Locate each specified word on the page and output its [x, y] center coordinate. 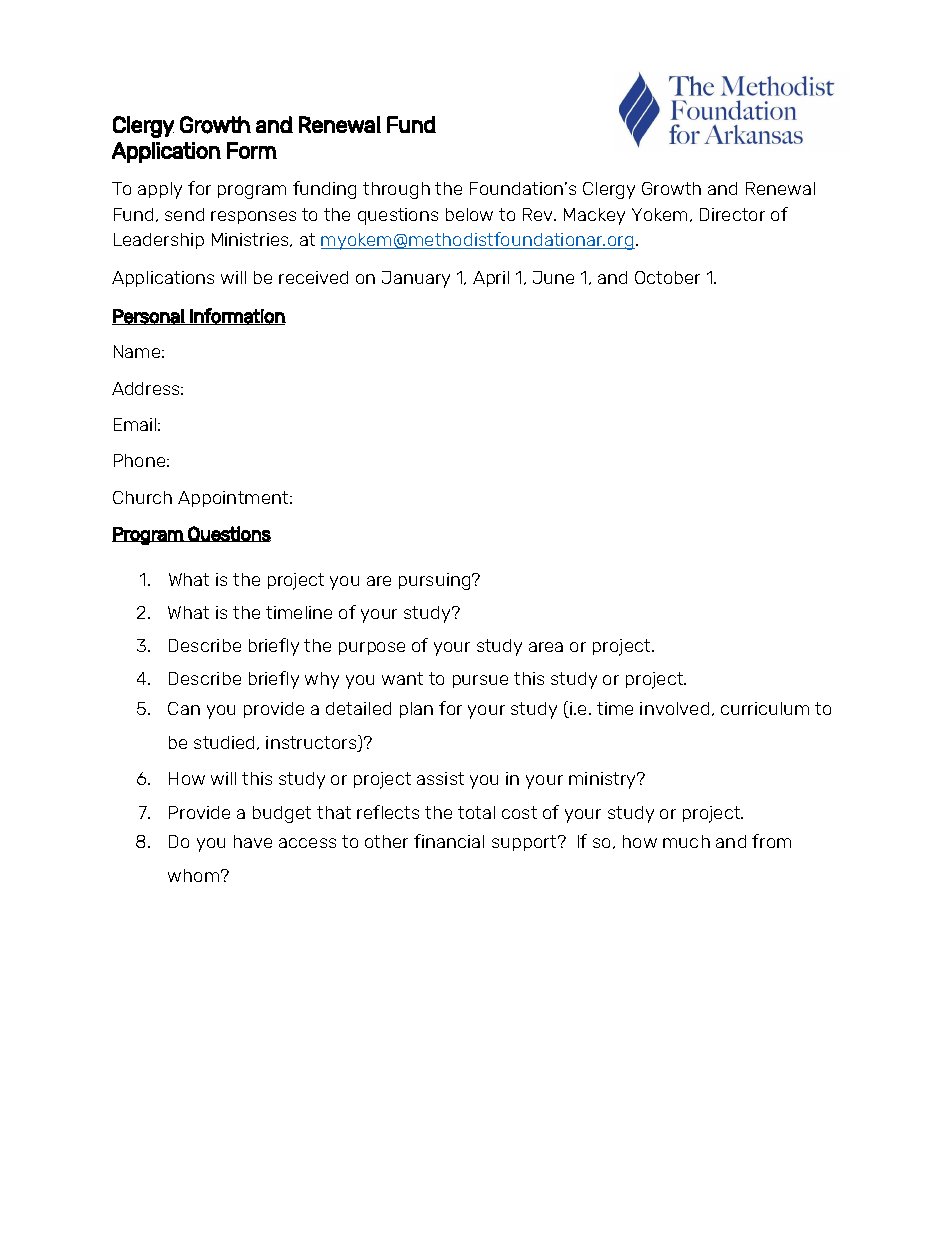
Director [732, 214]
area [546, 647]
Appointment [234, 499]
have [253, 841]
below [469, 214]
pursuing [436, 581]
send [184, 214]
